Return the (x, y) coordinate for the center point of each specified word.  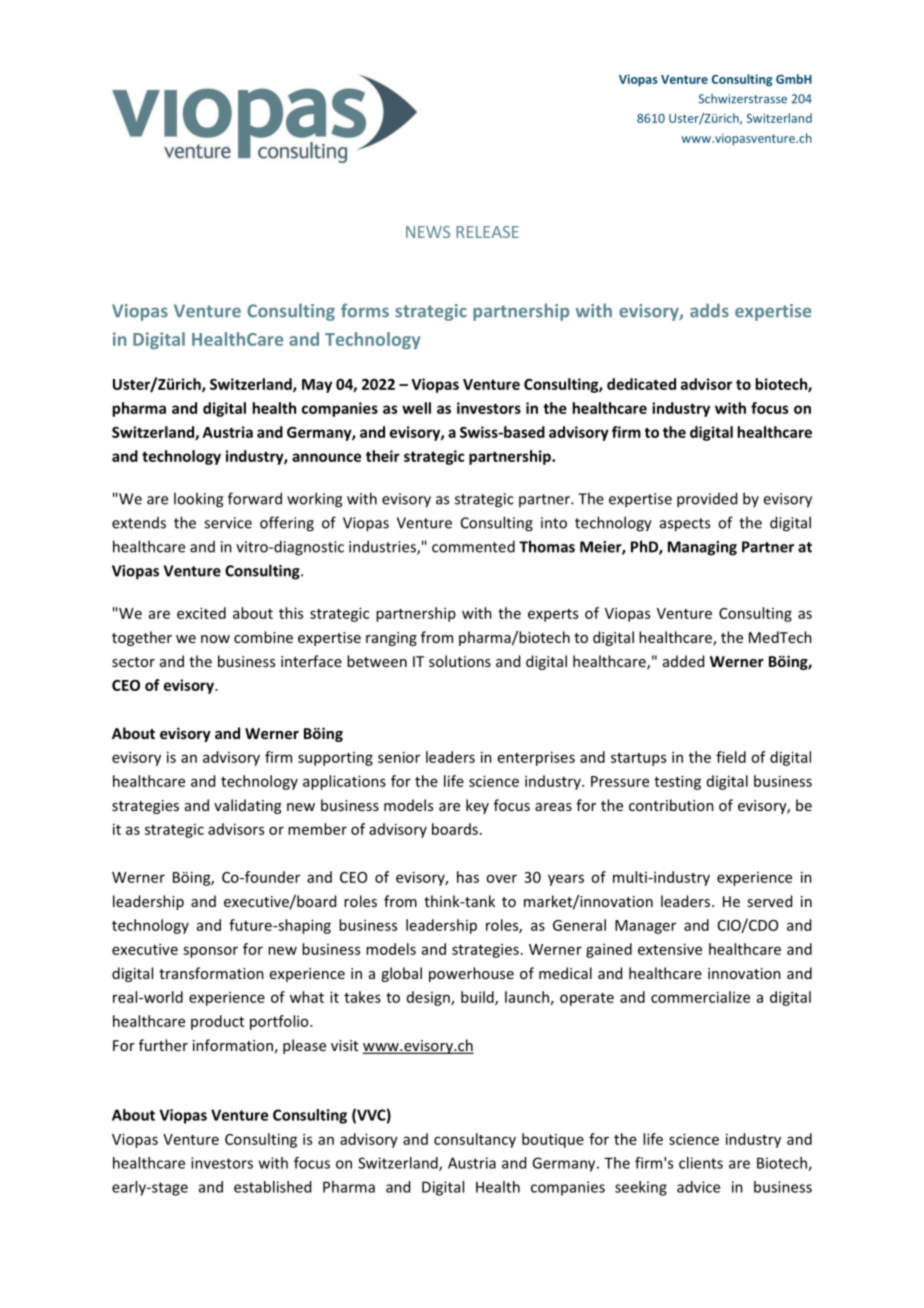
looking (198, 500)
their (383, 456)
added (683, 661)
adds (709, 310)
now (215, 639)
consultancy (475, 1140)
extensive (670, 949)
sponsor (210, 952)
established (272, 1187)
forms (365, 310)
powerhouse (471, 974)
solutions (460, 661)
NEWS (428, 232)
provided (707, 500)
